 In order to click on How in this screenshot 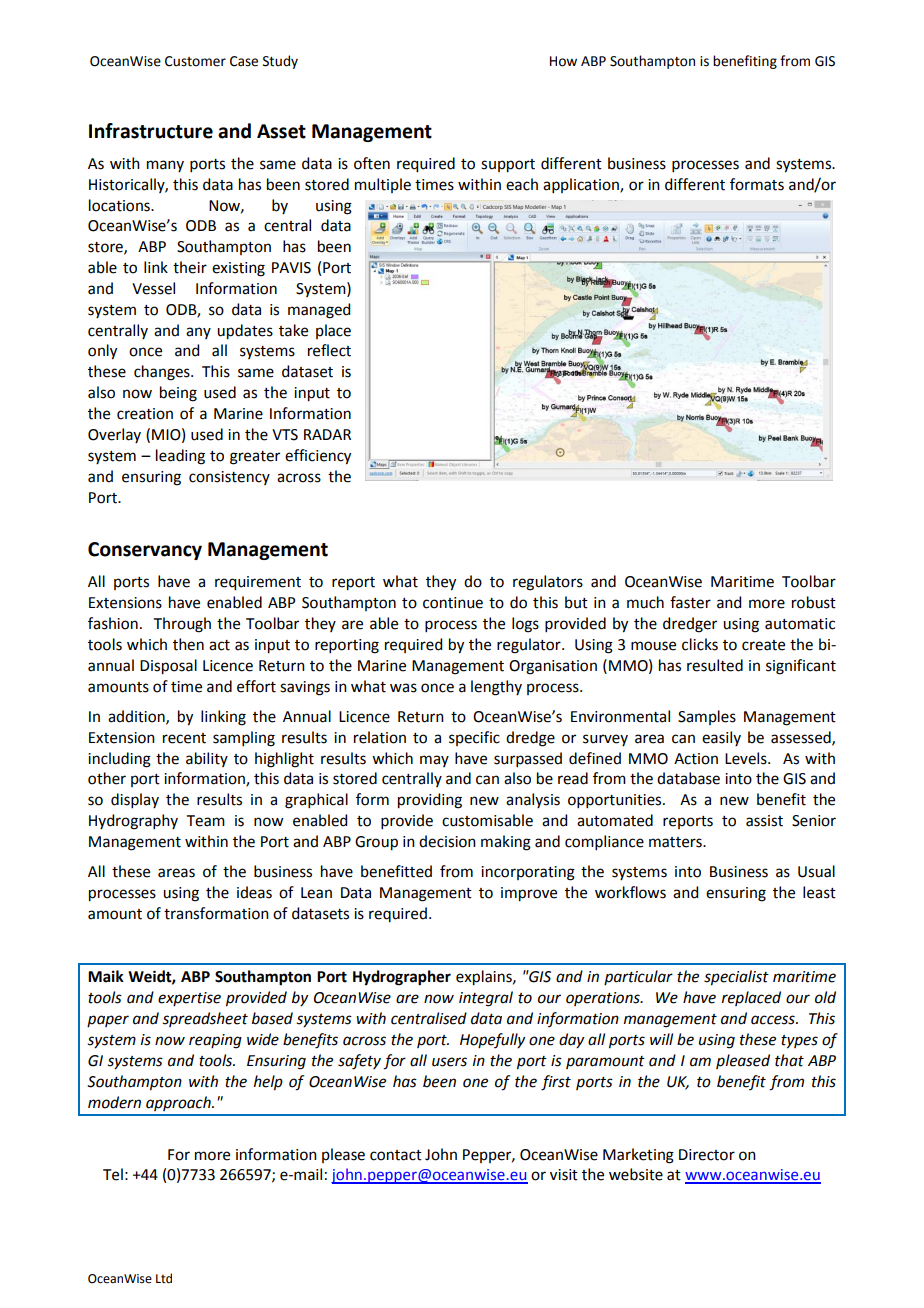, I will do `click(563, 61)`.
